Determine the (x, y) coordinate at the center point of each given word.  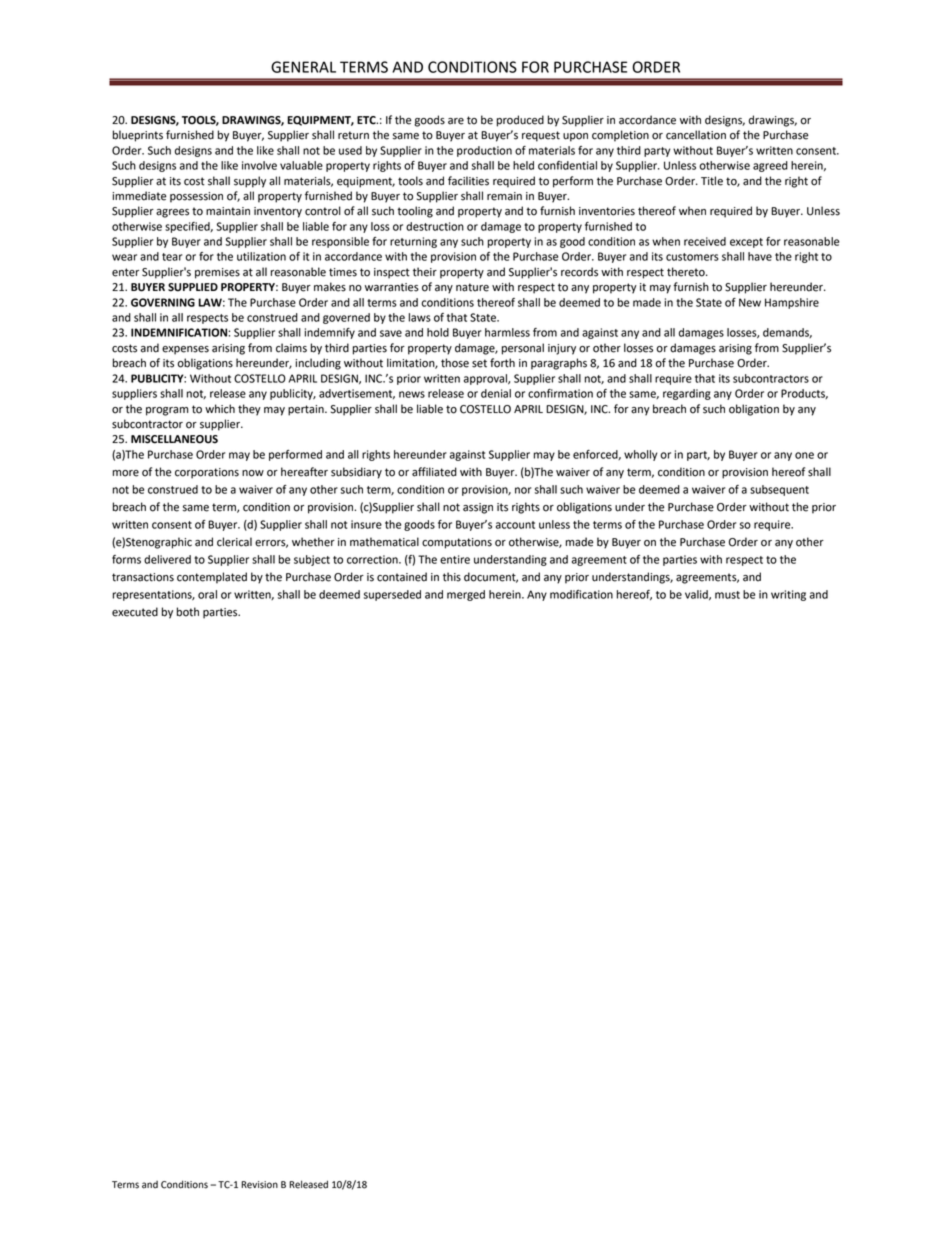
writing (788, 595)
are (456, 121)
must (727, 595)
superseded (392, 595)
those (455, 363)
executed (135, 612)
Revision (259, 1185)
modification (581, 594)
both (188, 612)
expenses (185, 350)
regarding (687, 394)
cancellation (696, 135)
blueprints (138, 136)
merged (466, 595)
